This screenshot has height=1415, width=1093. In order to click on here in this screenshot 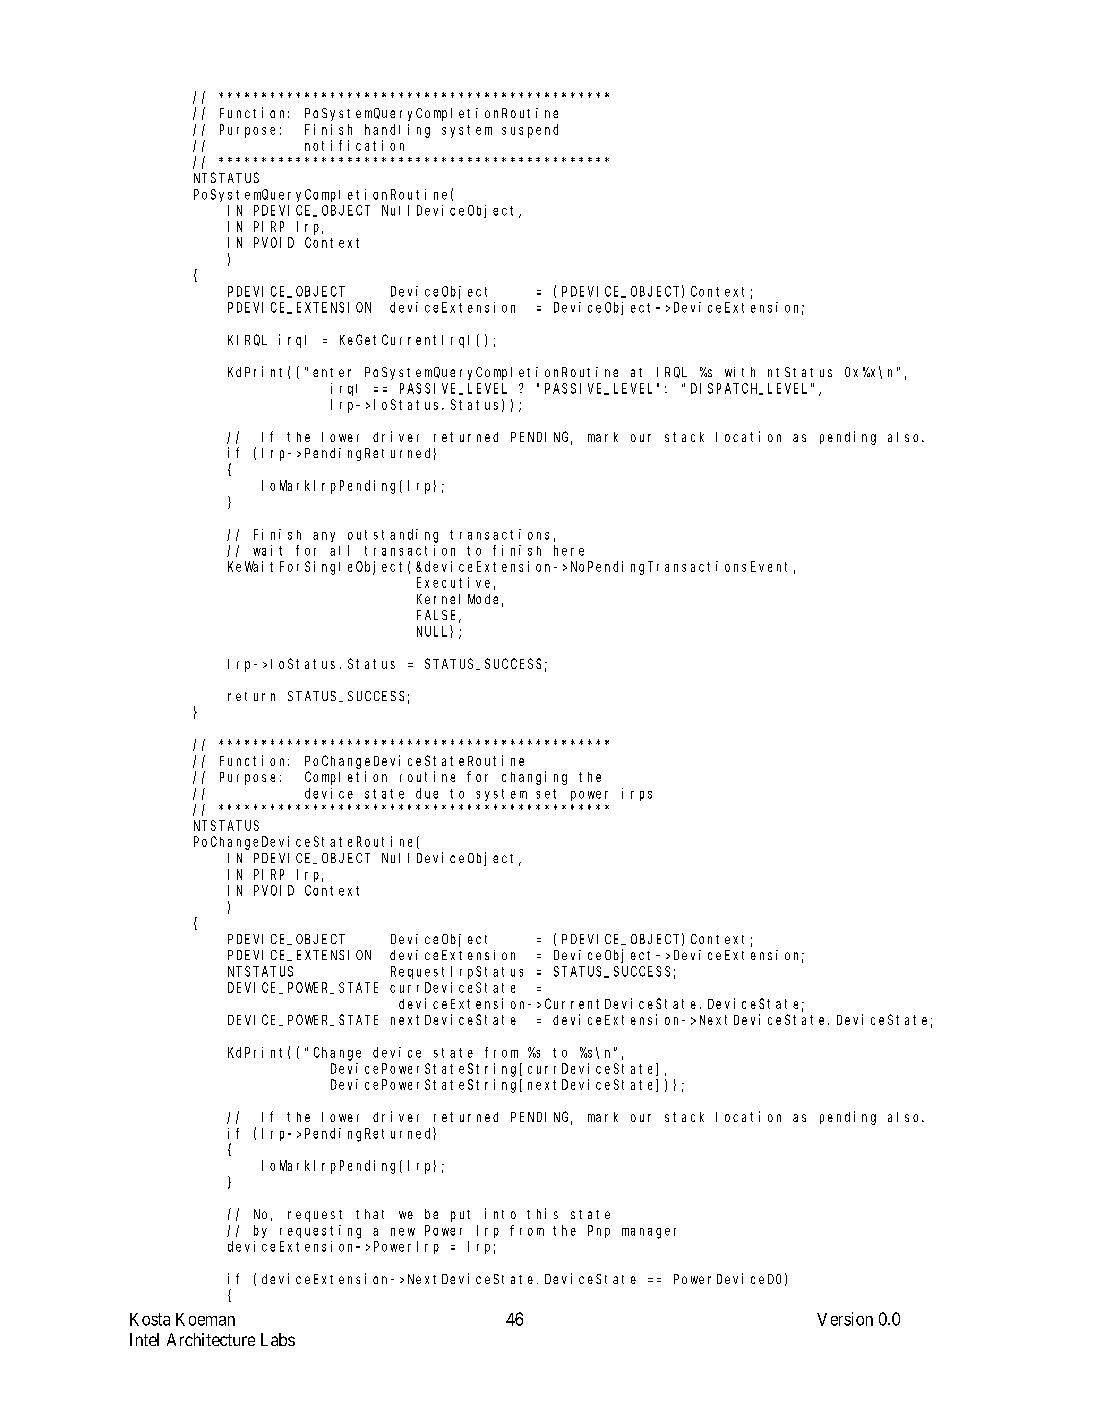, I will do `click(569, 550)`.
